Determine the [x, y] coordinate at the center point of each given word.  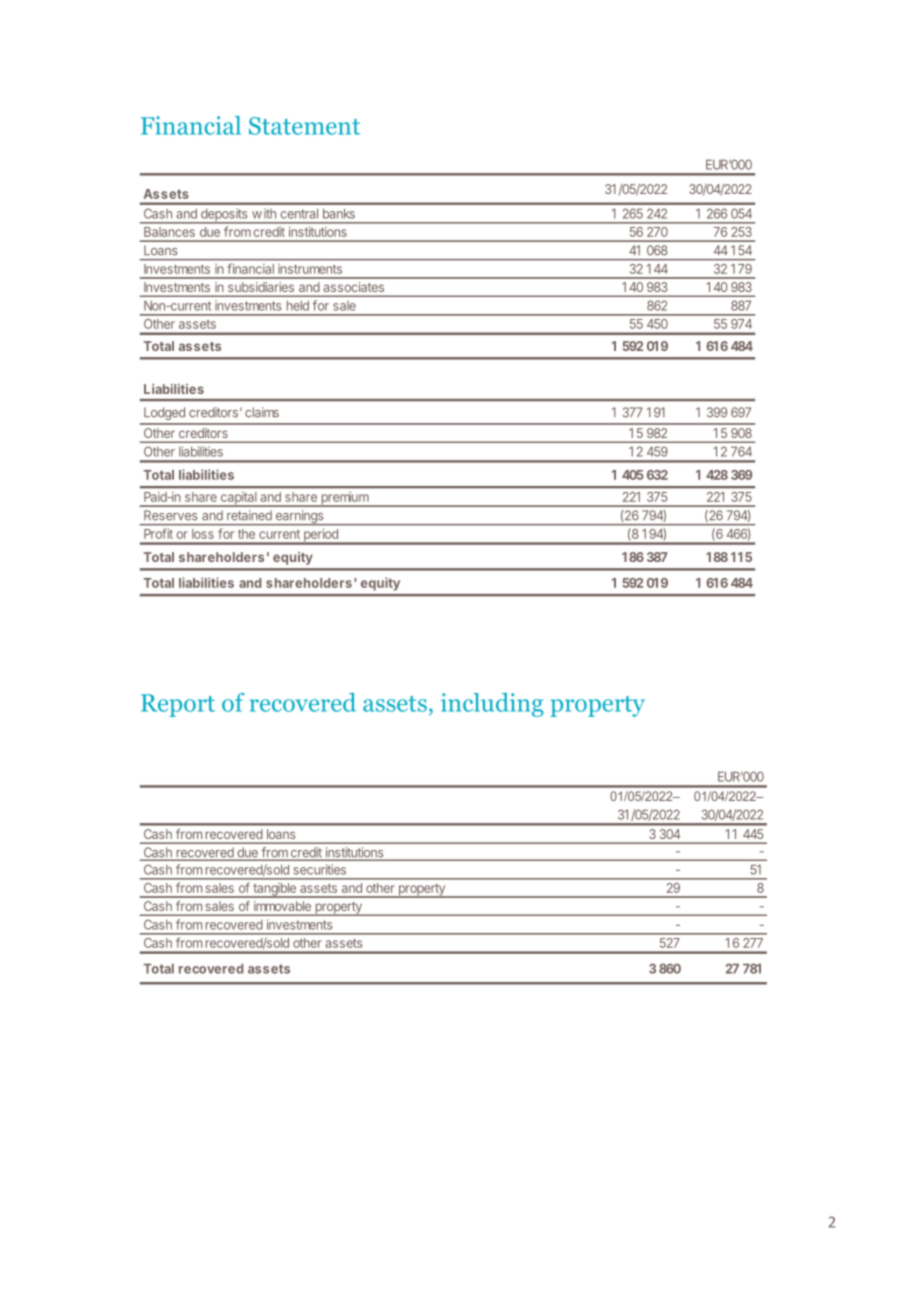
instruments [310, 269]
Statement [304, 126]
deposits [224, 216]
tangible [274, 890]
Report [178, 705]
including [492, 705]
